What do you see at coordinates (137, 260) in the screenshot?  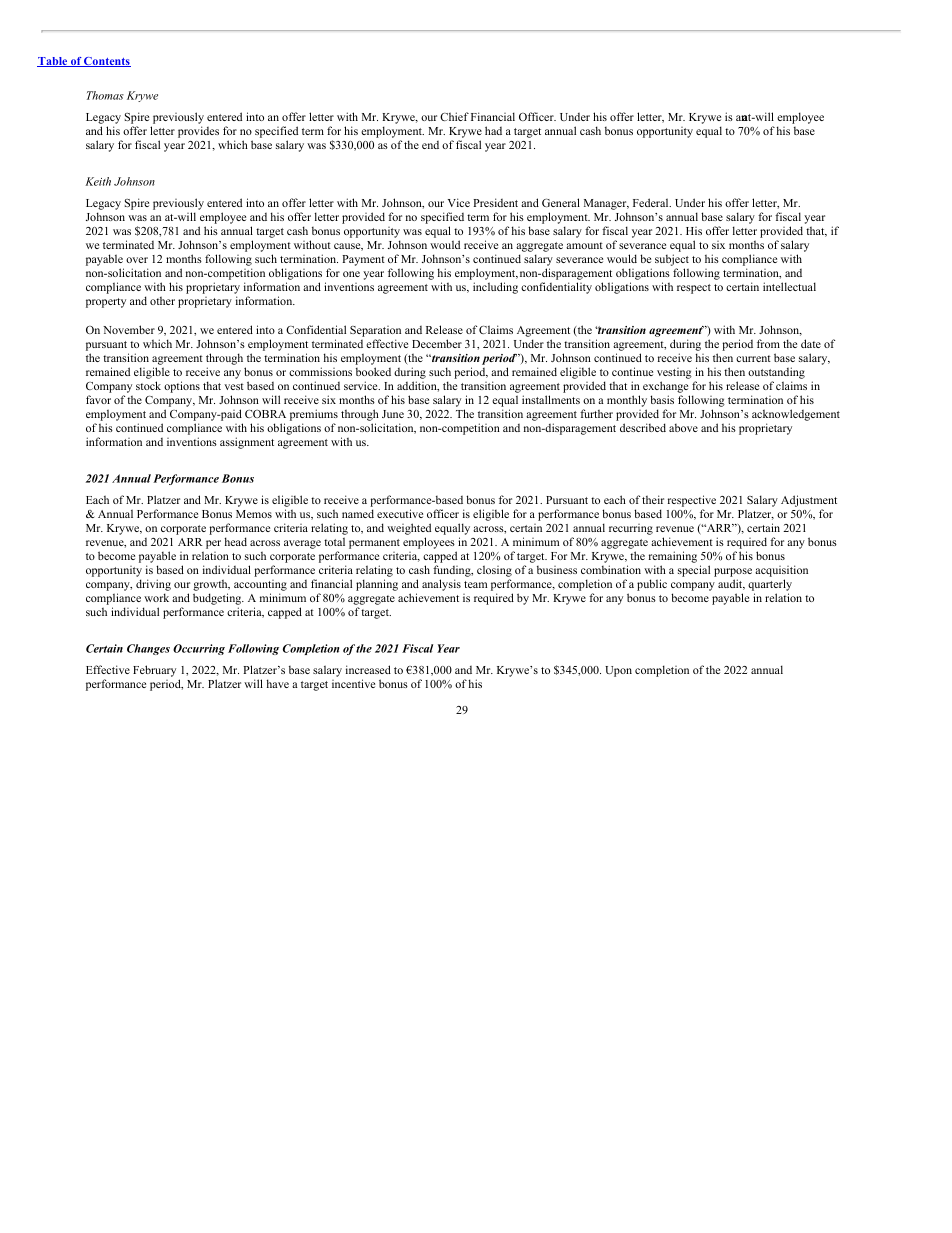 I see `over` at bounding box center [137, 260].
